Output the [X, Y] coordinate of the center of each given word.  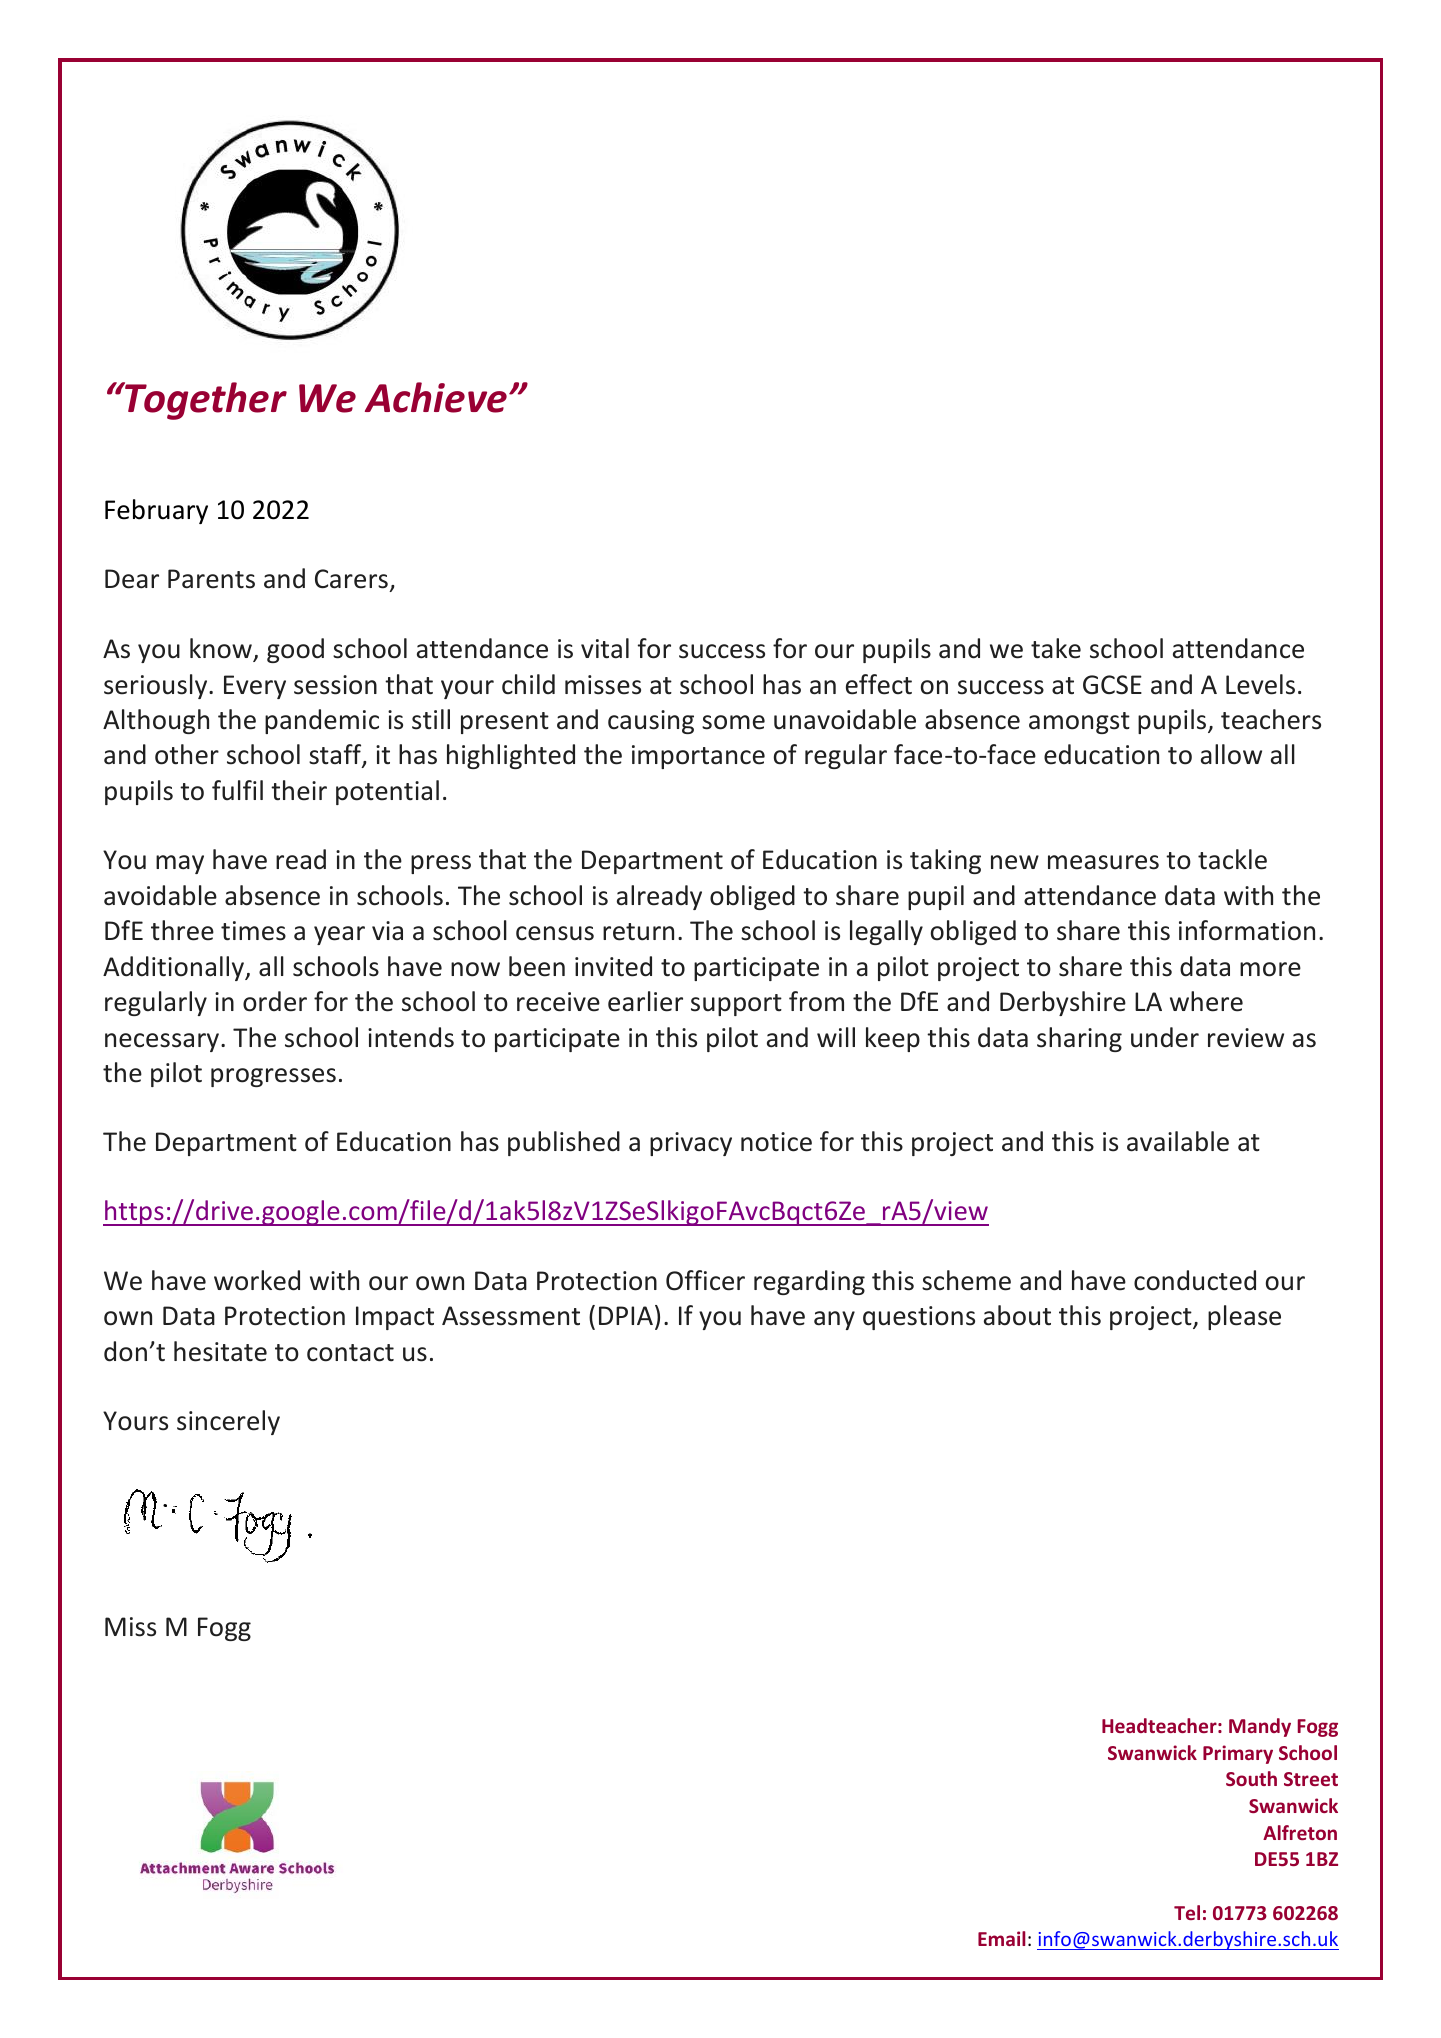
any [834, 1320]
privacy [691, 1144]
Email [1002, 1938]
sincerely [228, 1422]
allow [1231, 754]
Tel [1187, 1912]
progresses [273, 1077]
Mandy [1260, 1727]
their [299, 790]
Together [205, 401]
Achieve [437, 397]
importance [698, 757]
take [1056, 648]
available [1178, 1141]
